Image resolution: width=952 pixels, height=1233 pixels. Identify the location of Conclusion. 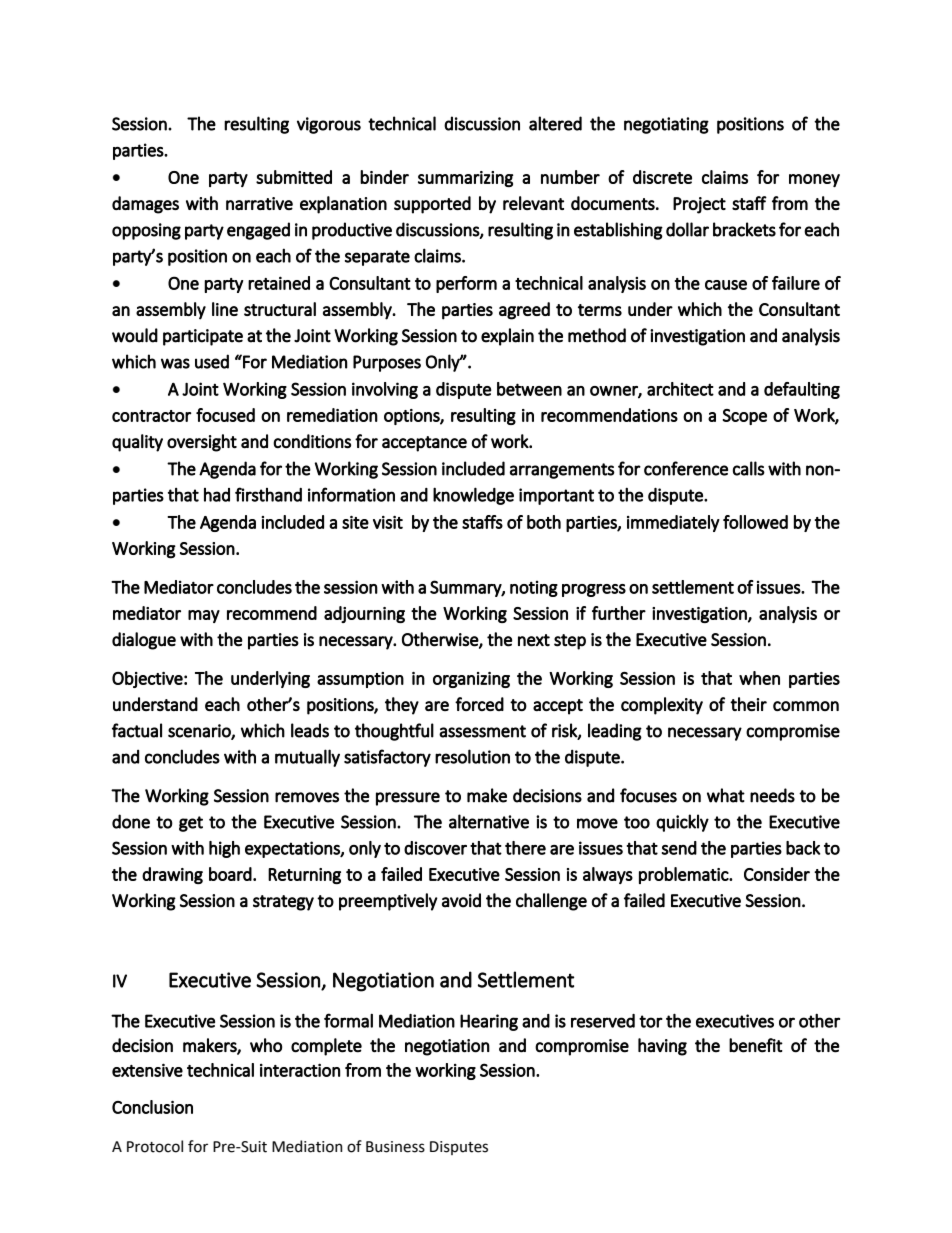
(152, 1107).
